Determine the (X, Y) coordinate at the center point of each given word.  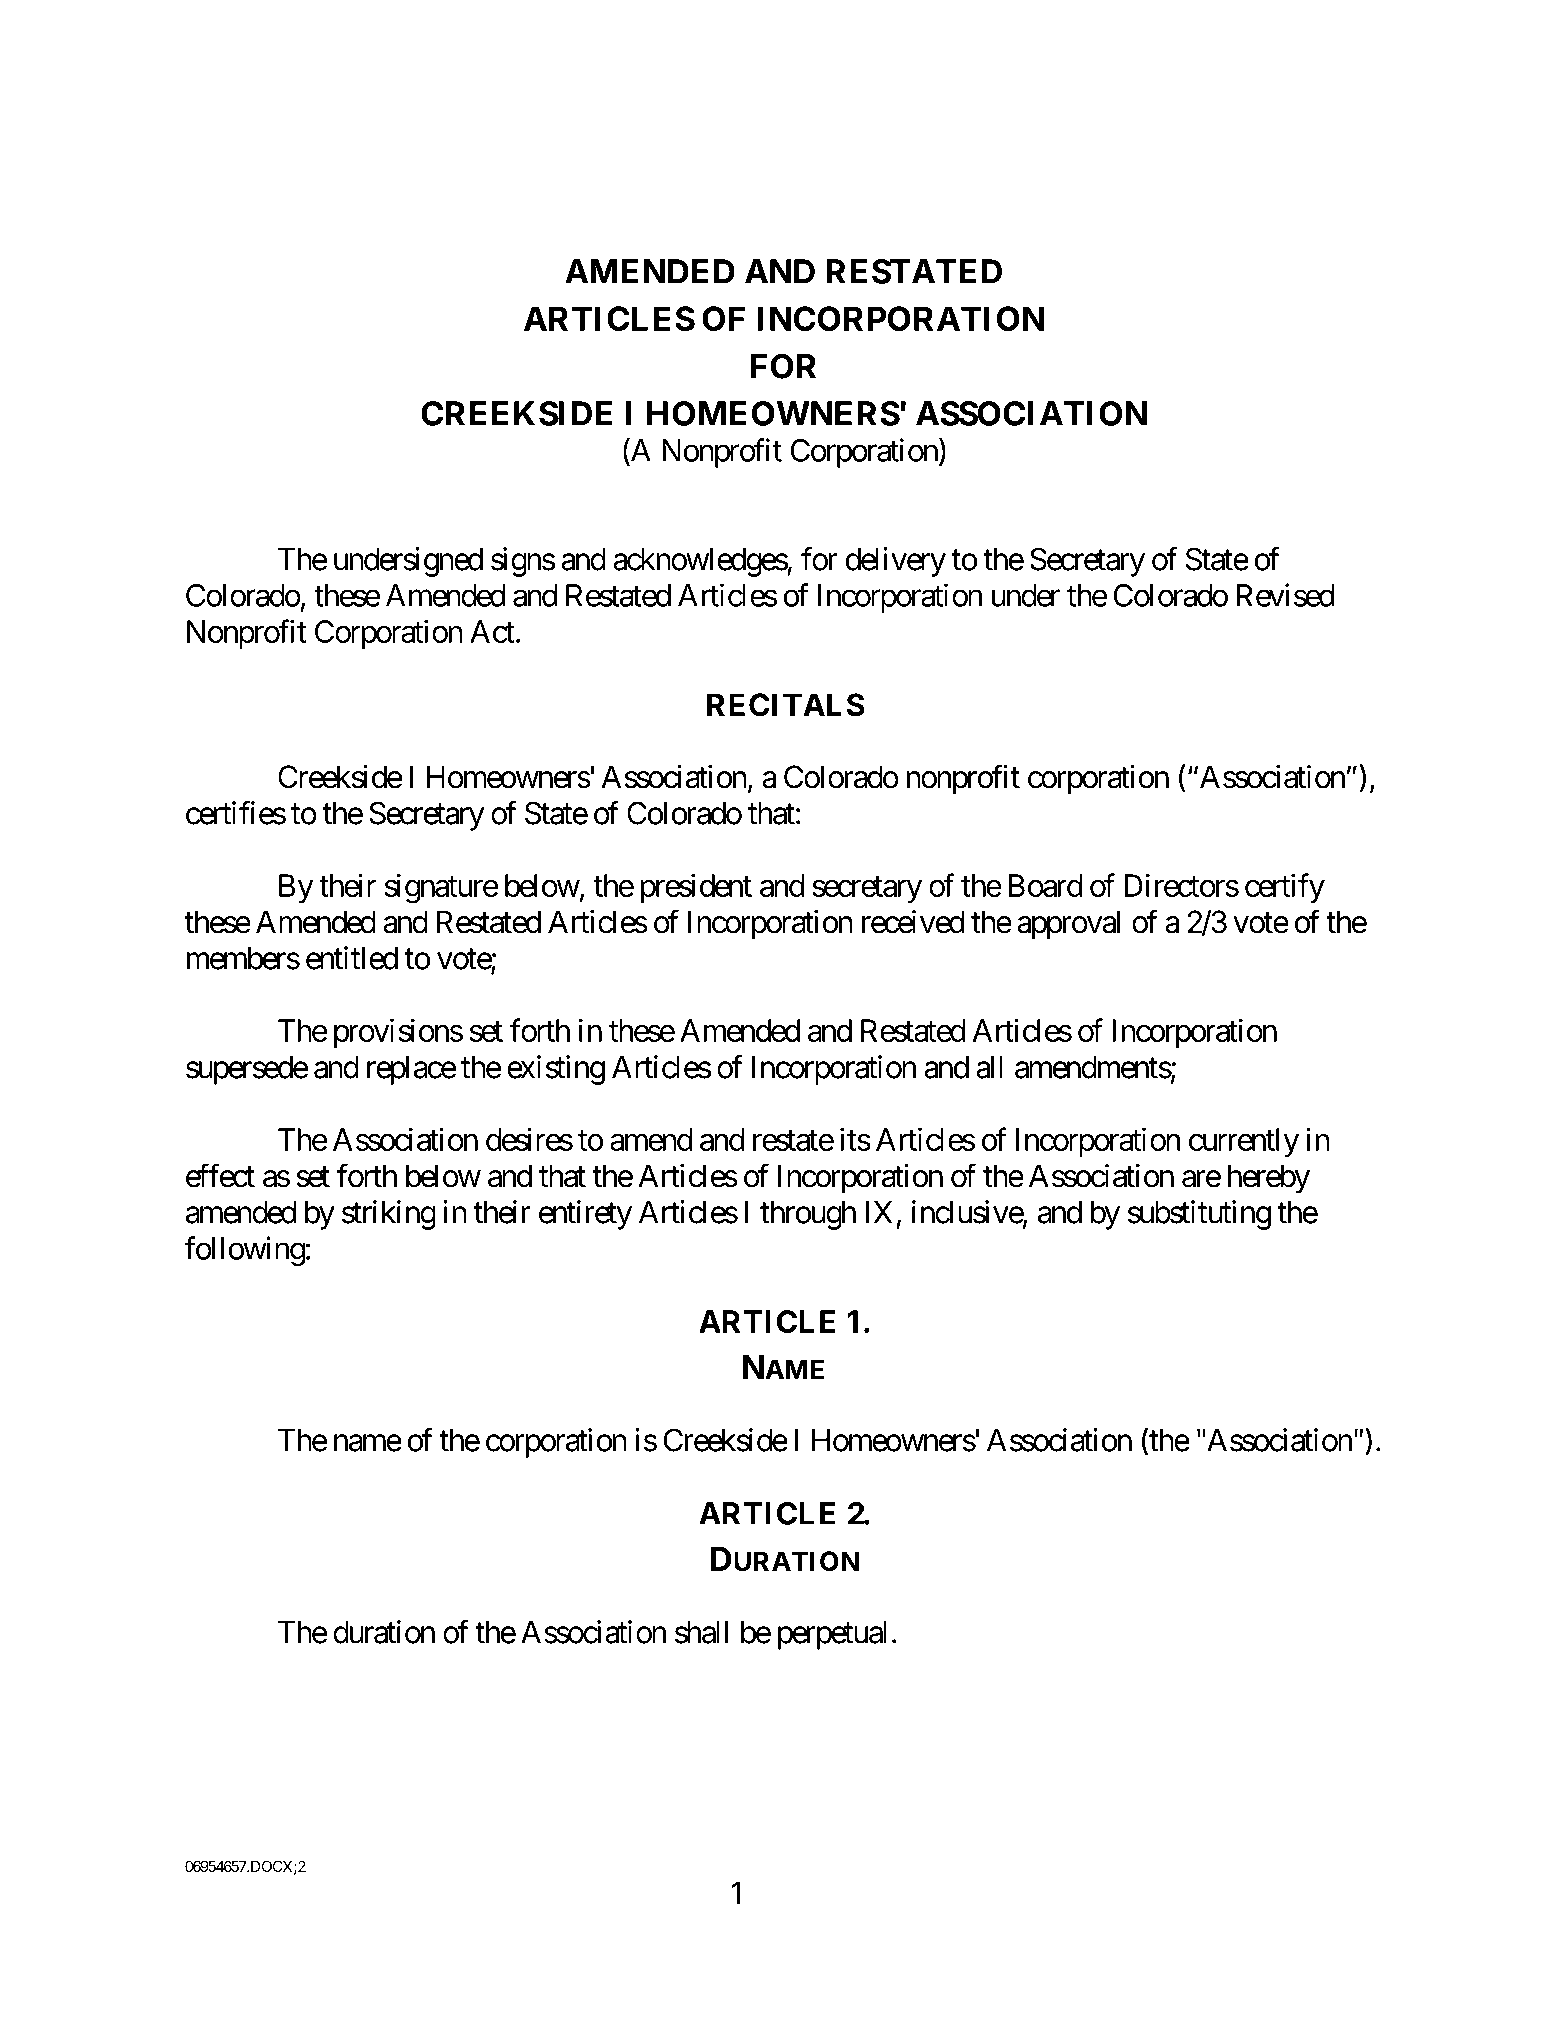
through (808, 1215)
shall (701, 1632)
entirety (585, 1215)
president (696, 888)
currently (1244, 1142)
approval (1068, 925)
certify (1285, 888)
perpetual (832, 1635)
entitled (352, 958)
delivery (896, 562)
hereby (1269, 1179)
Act (492, 631)
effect (220, 1175)
